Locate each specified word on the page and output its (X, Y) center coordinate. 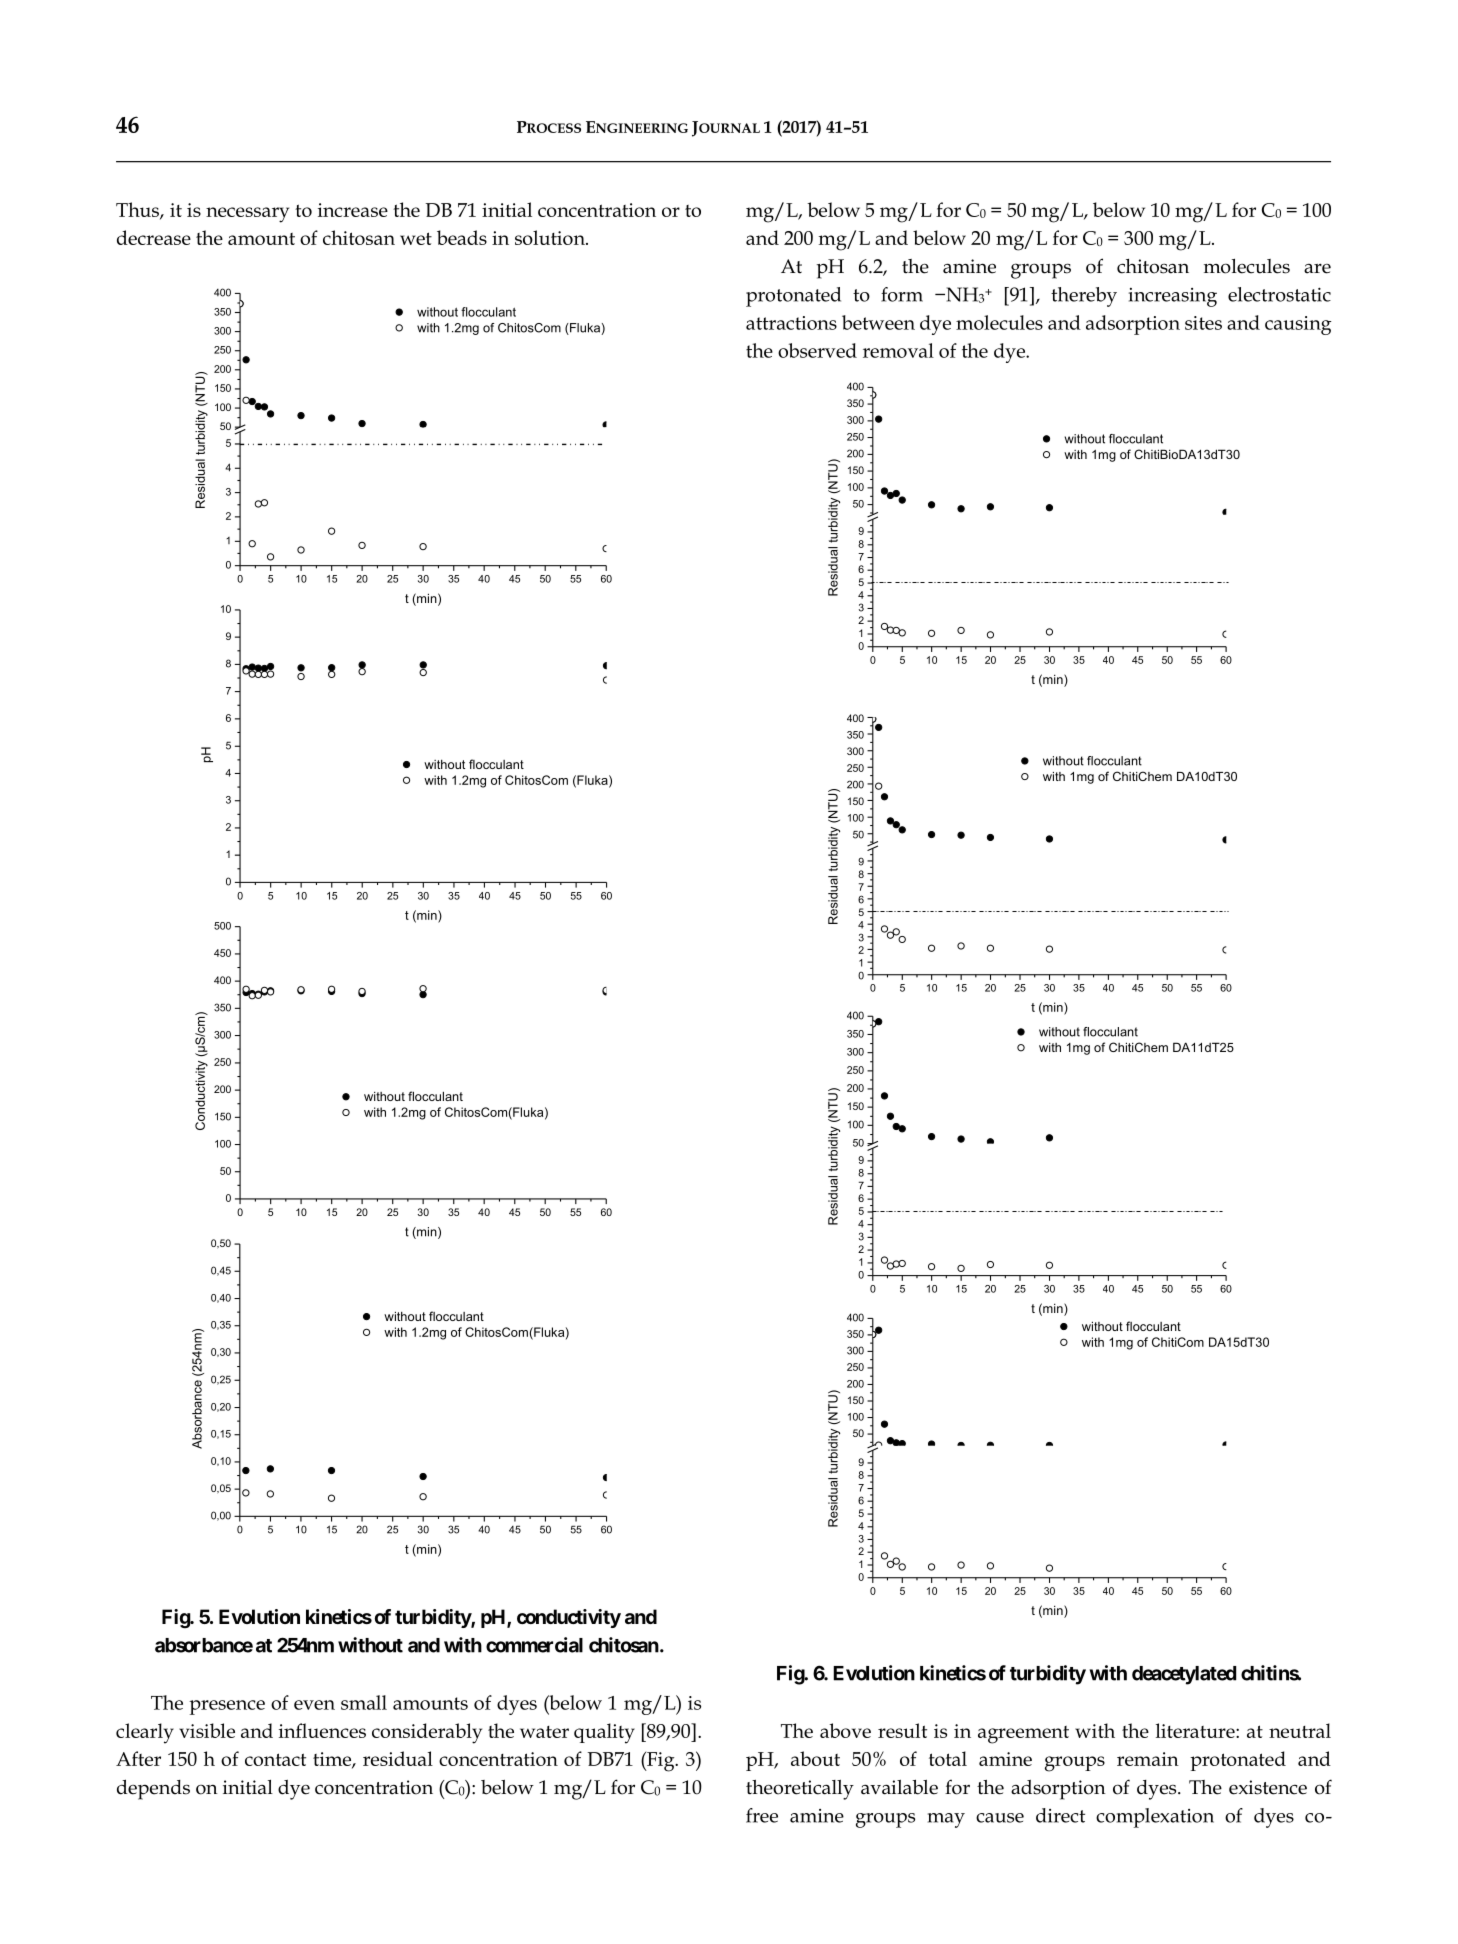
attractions (791, 323)
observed (817, 350)
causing (1298, 325)
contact (275, 1759)
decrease (154, 237)
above (845, 1730)
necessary (247, 215)
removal (898, 350)
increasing (1173, 297)
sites (1203, 323)
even (314, 1705)
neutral (1300, 1730)
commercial (534, 1645)
